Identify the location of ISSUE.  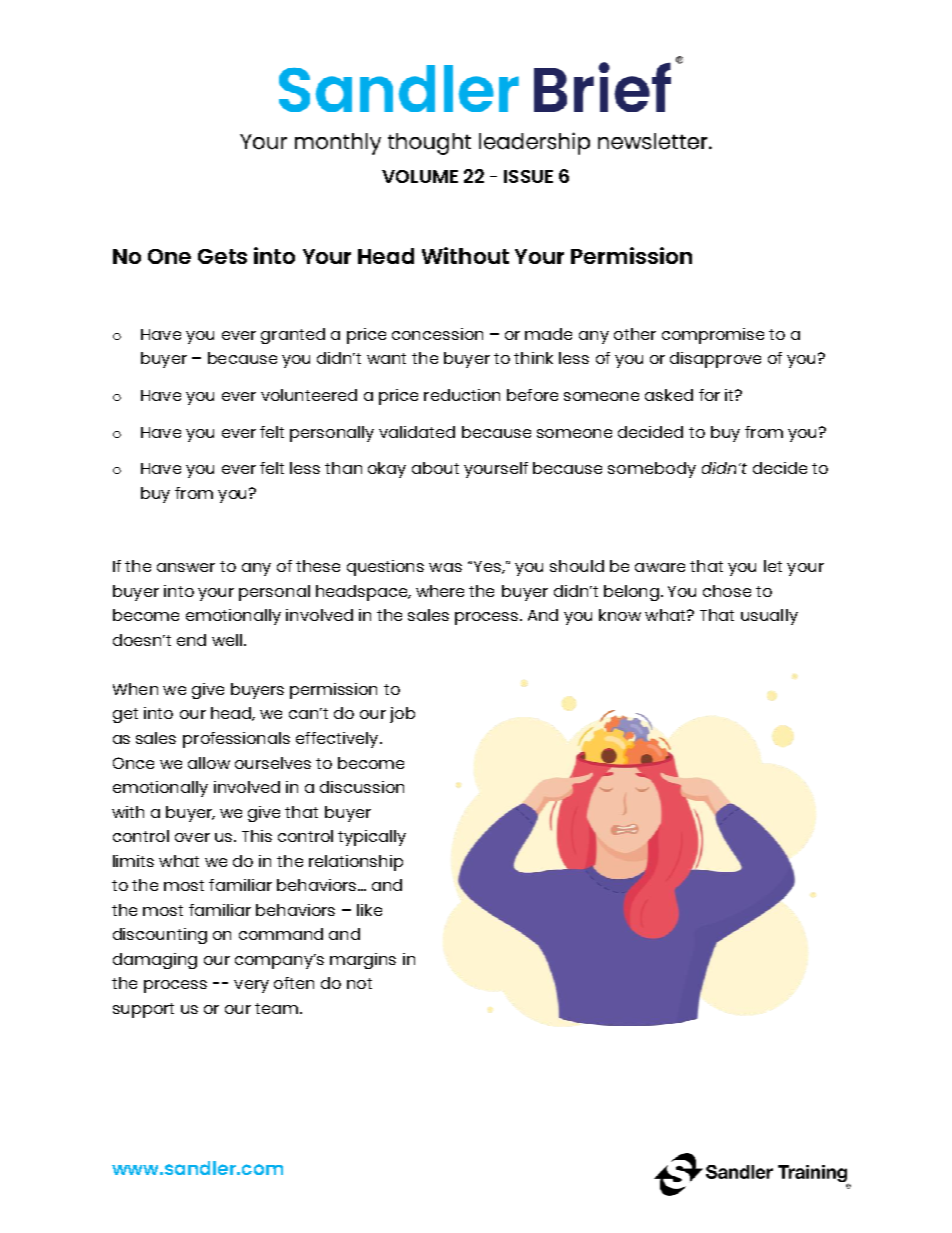
(528, 176).
